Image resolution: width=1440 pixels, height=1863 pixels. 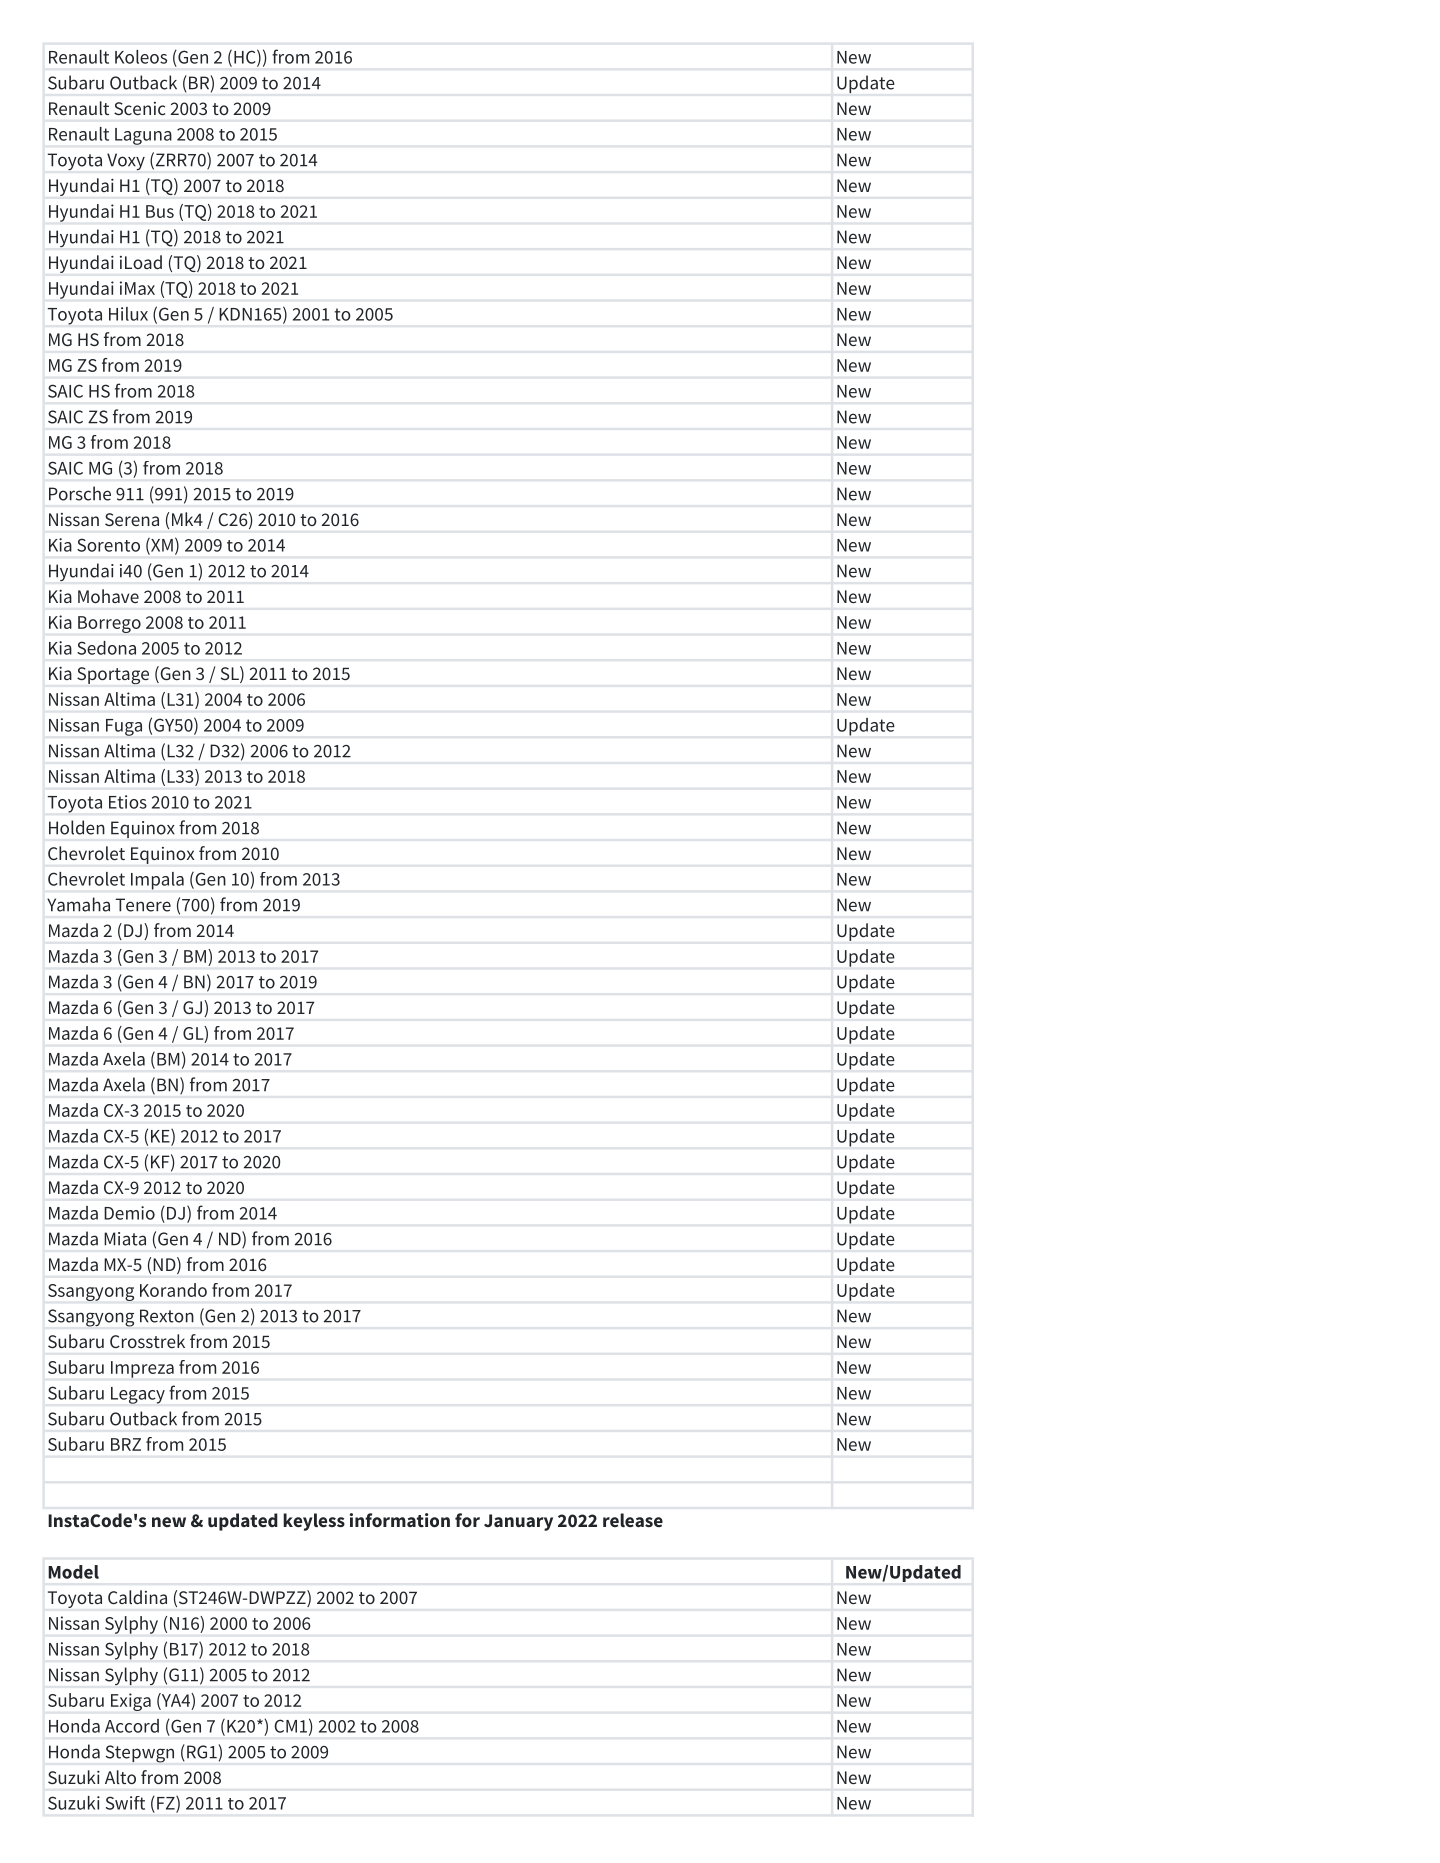 I want to click on Scenic, so click(x=139, y=108).
